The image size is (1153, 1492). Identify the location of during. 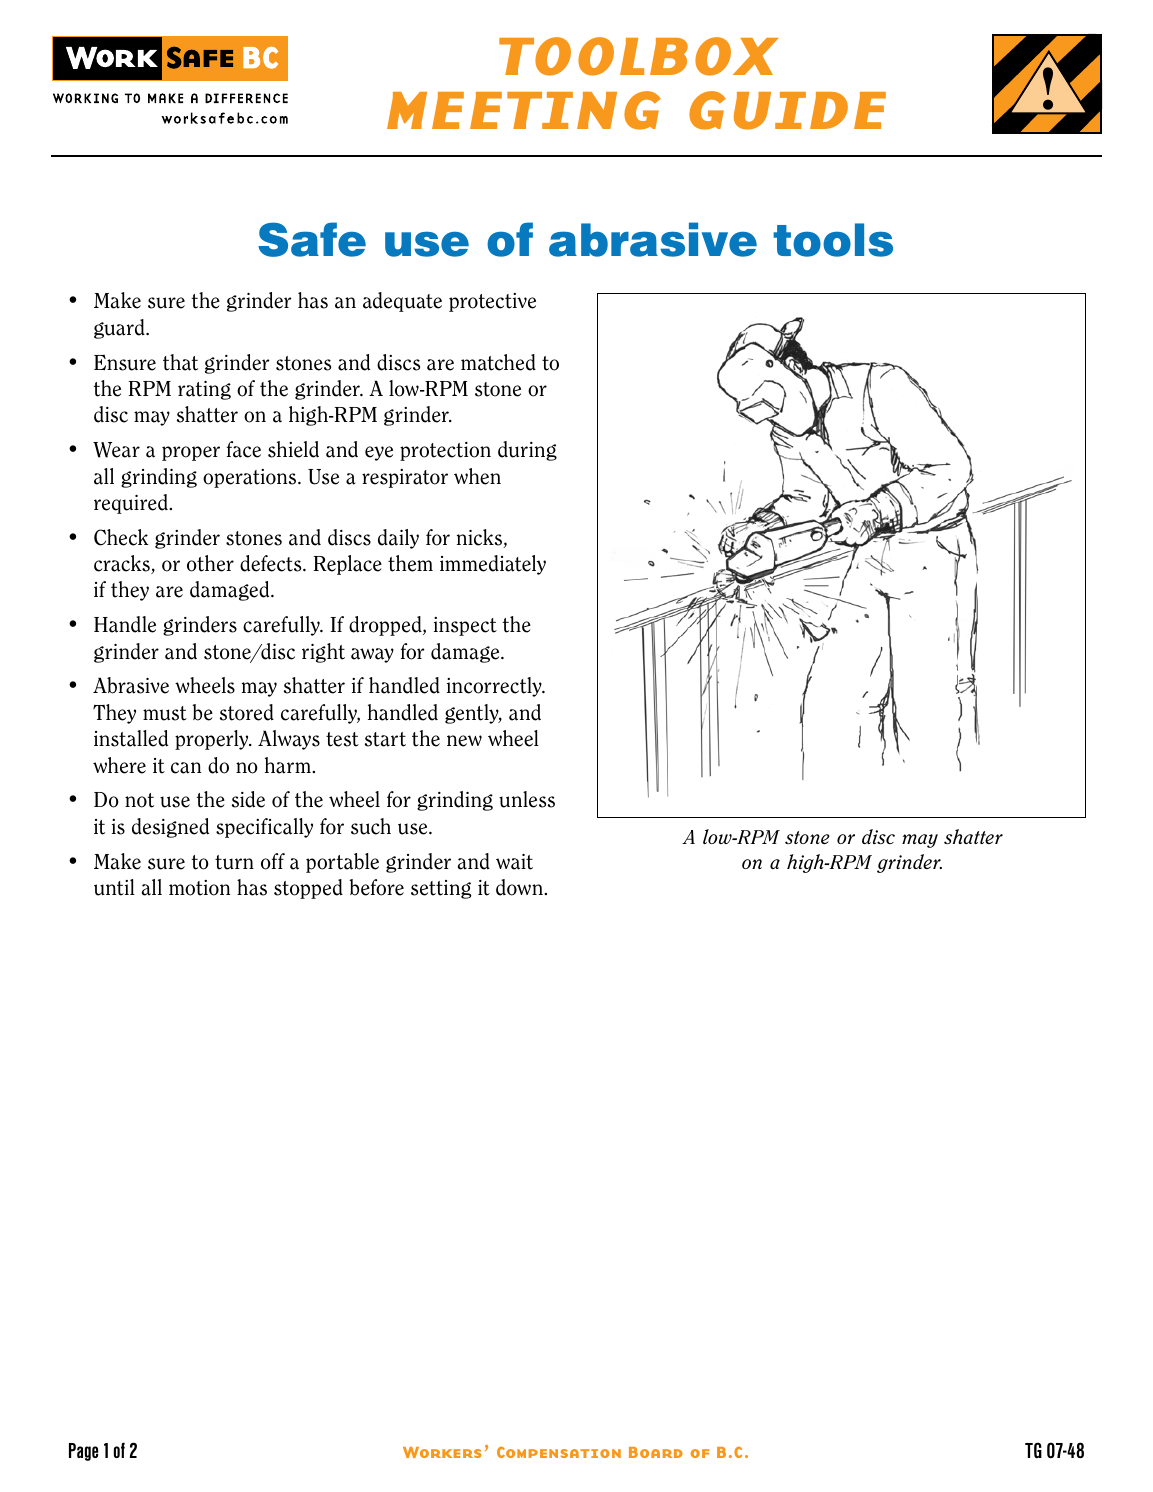
(527, 451).
